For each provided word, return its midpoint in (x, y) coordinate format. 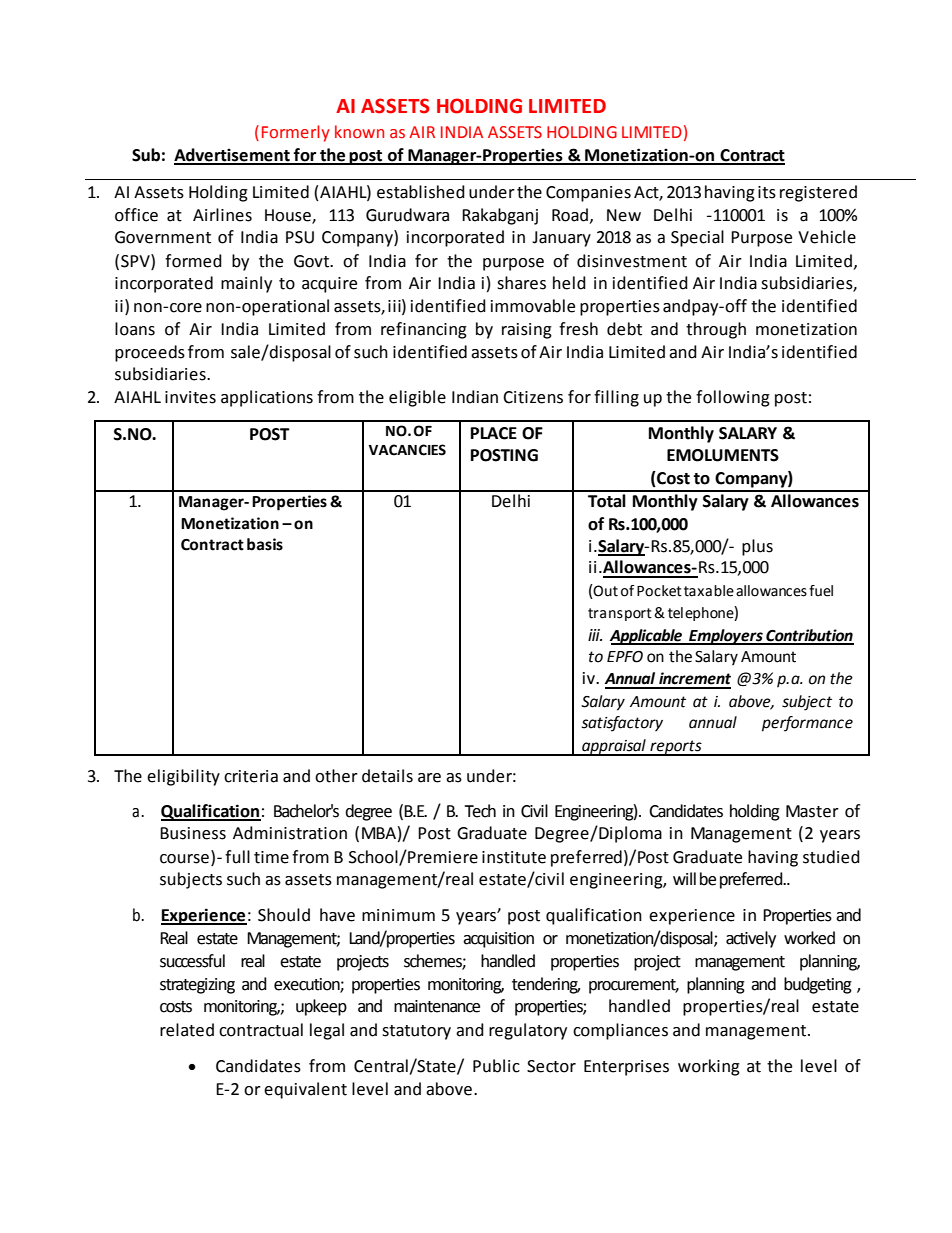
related (187, 1030)
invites (190, 397)
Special (697, 238)
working (709, 1067)
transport (620, 614)
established (421, 192)
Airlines (222, 215)
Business (193, 833)
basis (265, 544)
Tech (480, 811)
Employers (726, 637)
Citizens (533, 397)
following (733, 398)
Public (496, 1066)
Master (812, 811)
